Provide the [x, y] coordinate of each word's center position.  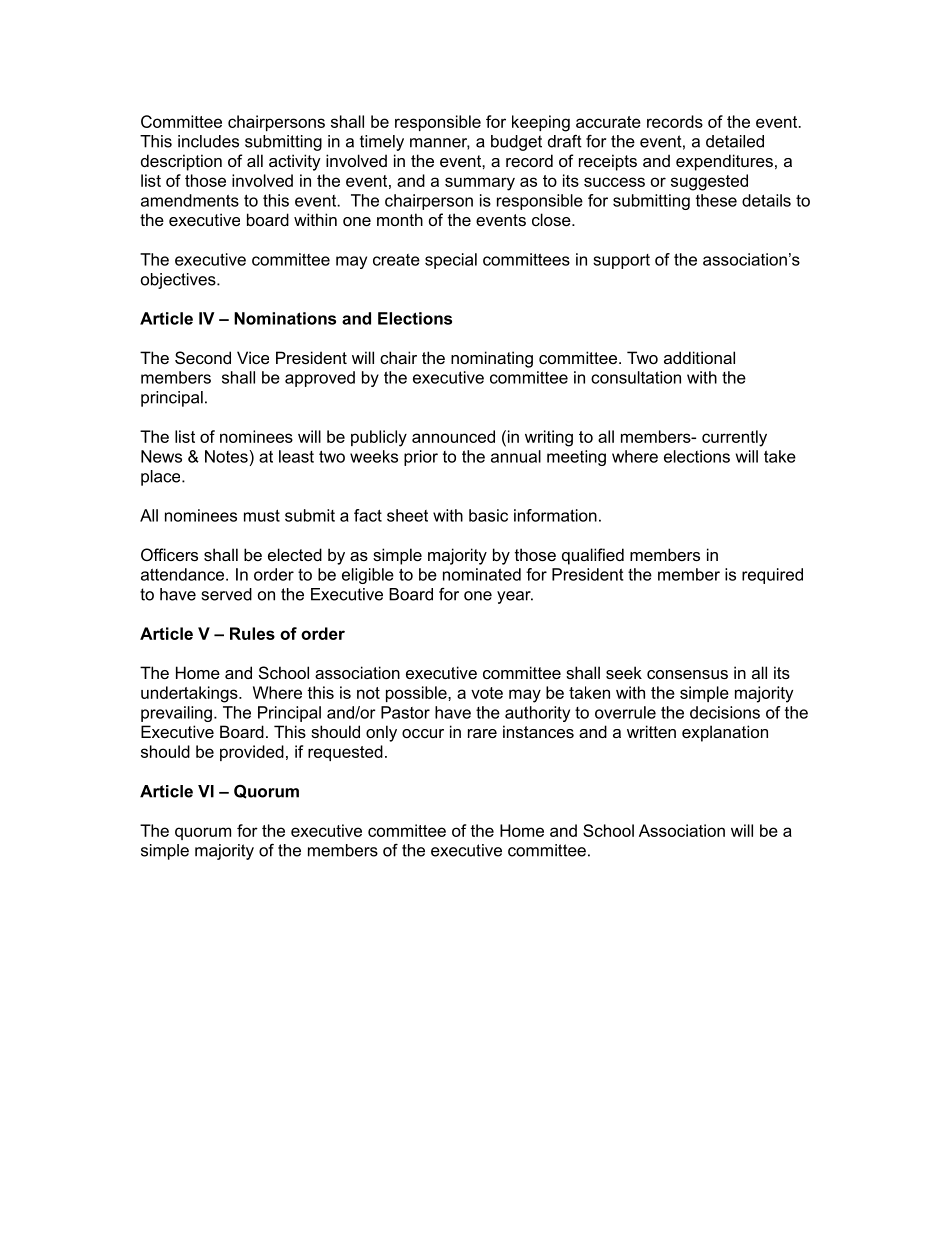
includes [208, 141]
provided [252, 753]
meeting [576, 458]
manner [440, 144]
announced [453, 436]
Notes [227, 456]
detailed [735, 141]
